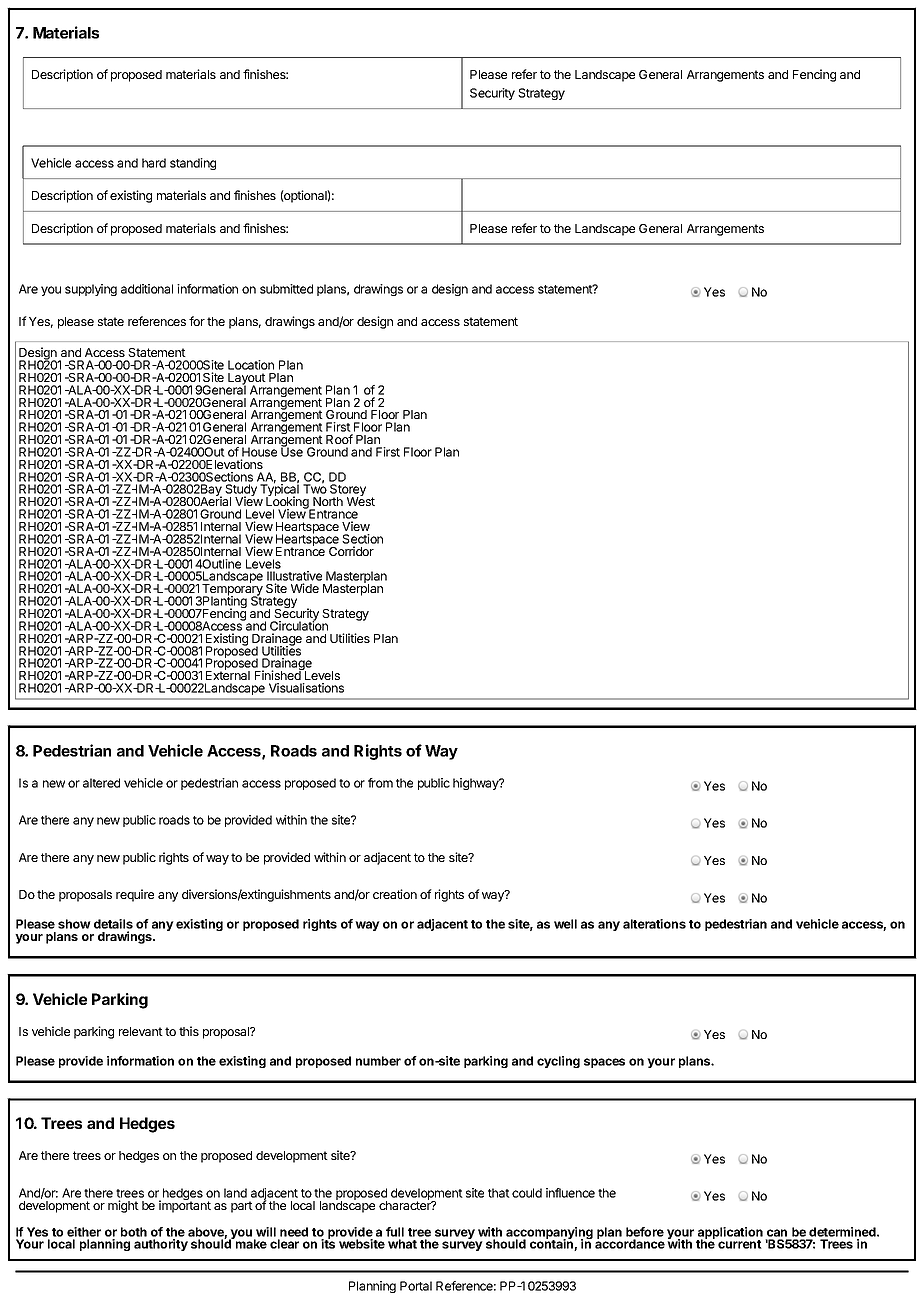 Image resolution: width=924 pixels, height=1308 pixels. Describe the element at coordinates (339, 439) in the screenshot. I see `Roof` at that location.
